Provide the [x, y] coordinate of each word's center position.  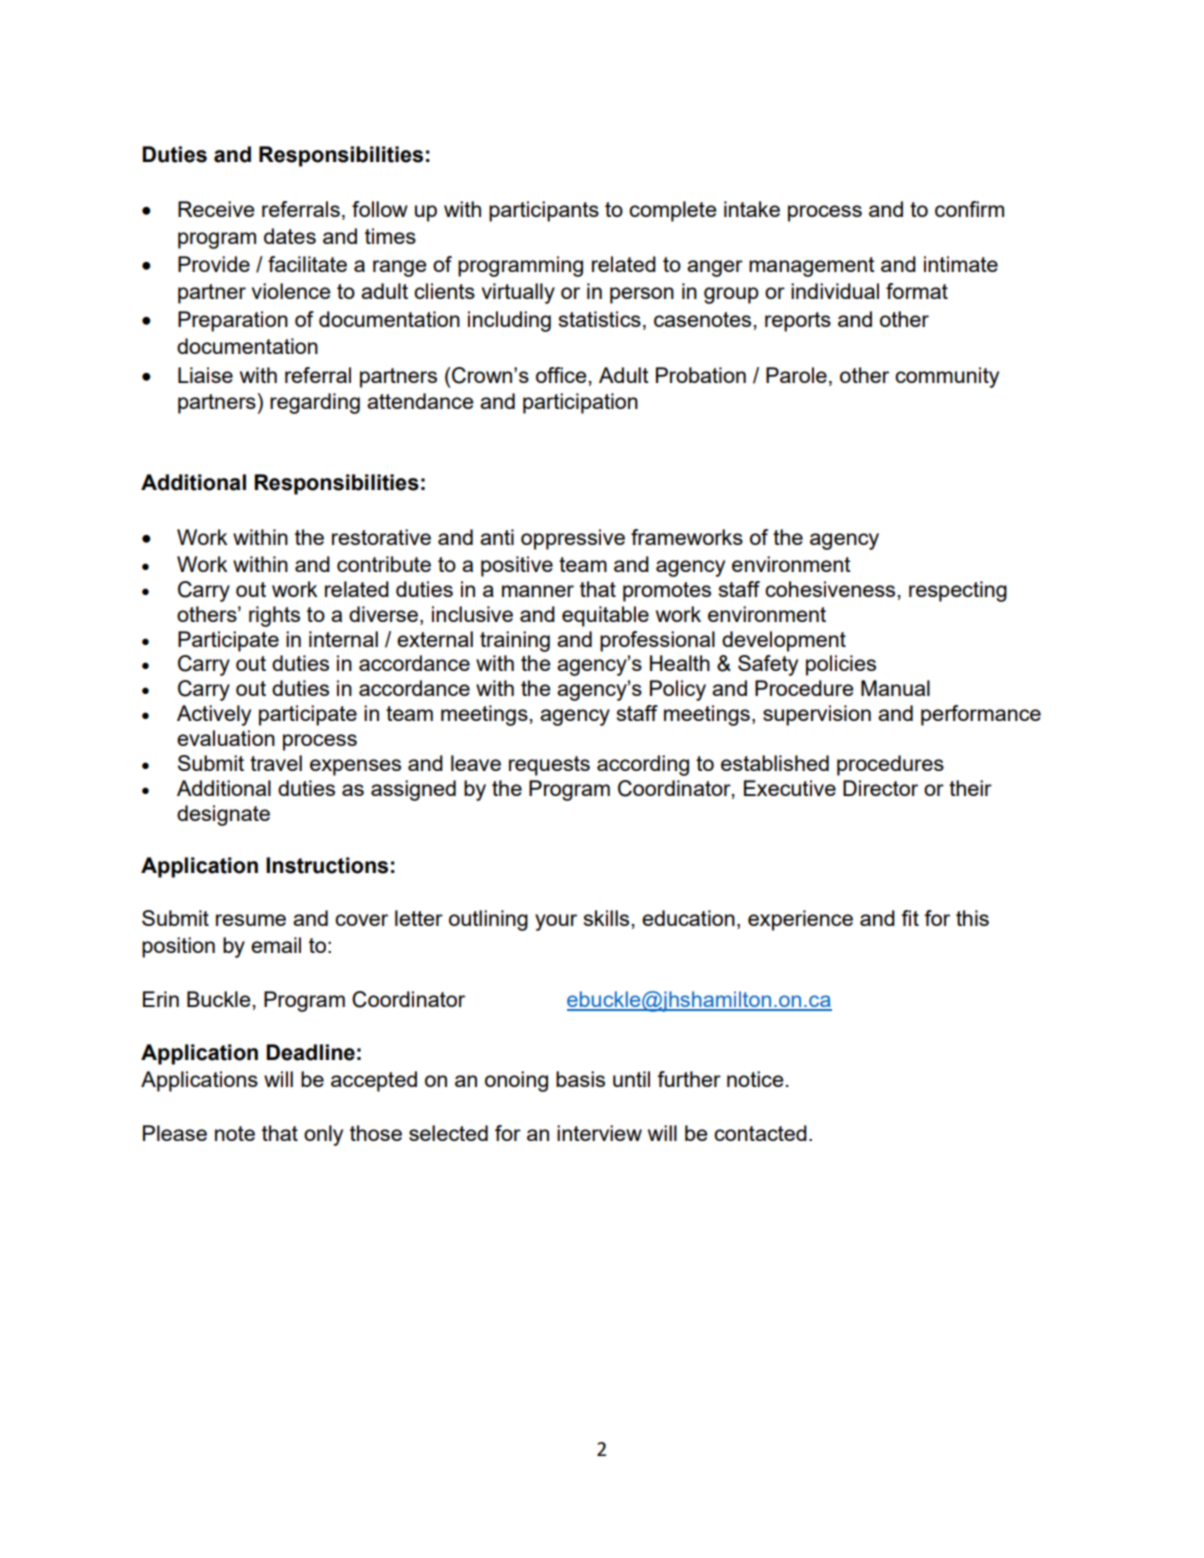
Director [880, 788]
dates [290, 236]
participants [544, 211]
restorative [381, 537]
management [812, 267]
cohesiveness [831, 589]
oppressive [573, 539]
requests [549, 766]
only [323, 1135]
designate [223, 815]
